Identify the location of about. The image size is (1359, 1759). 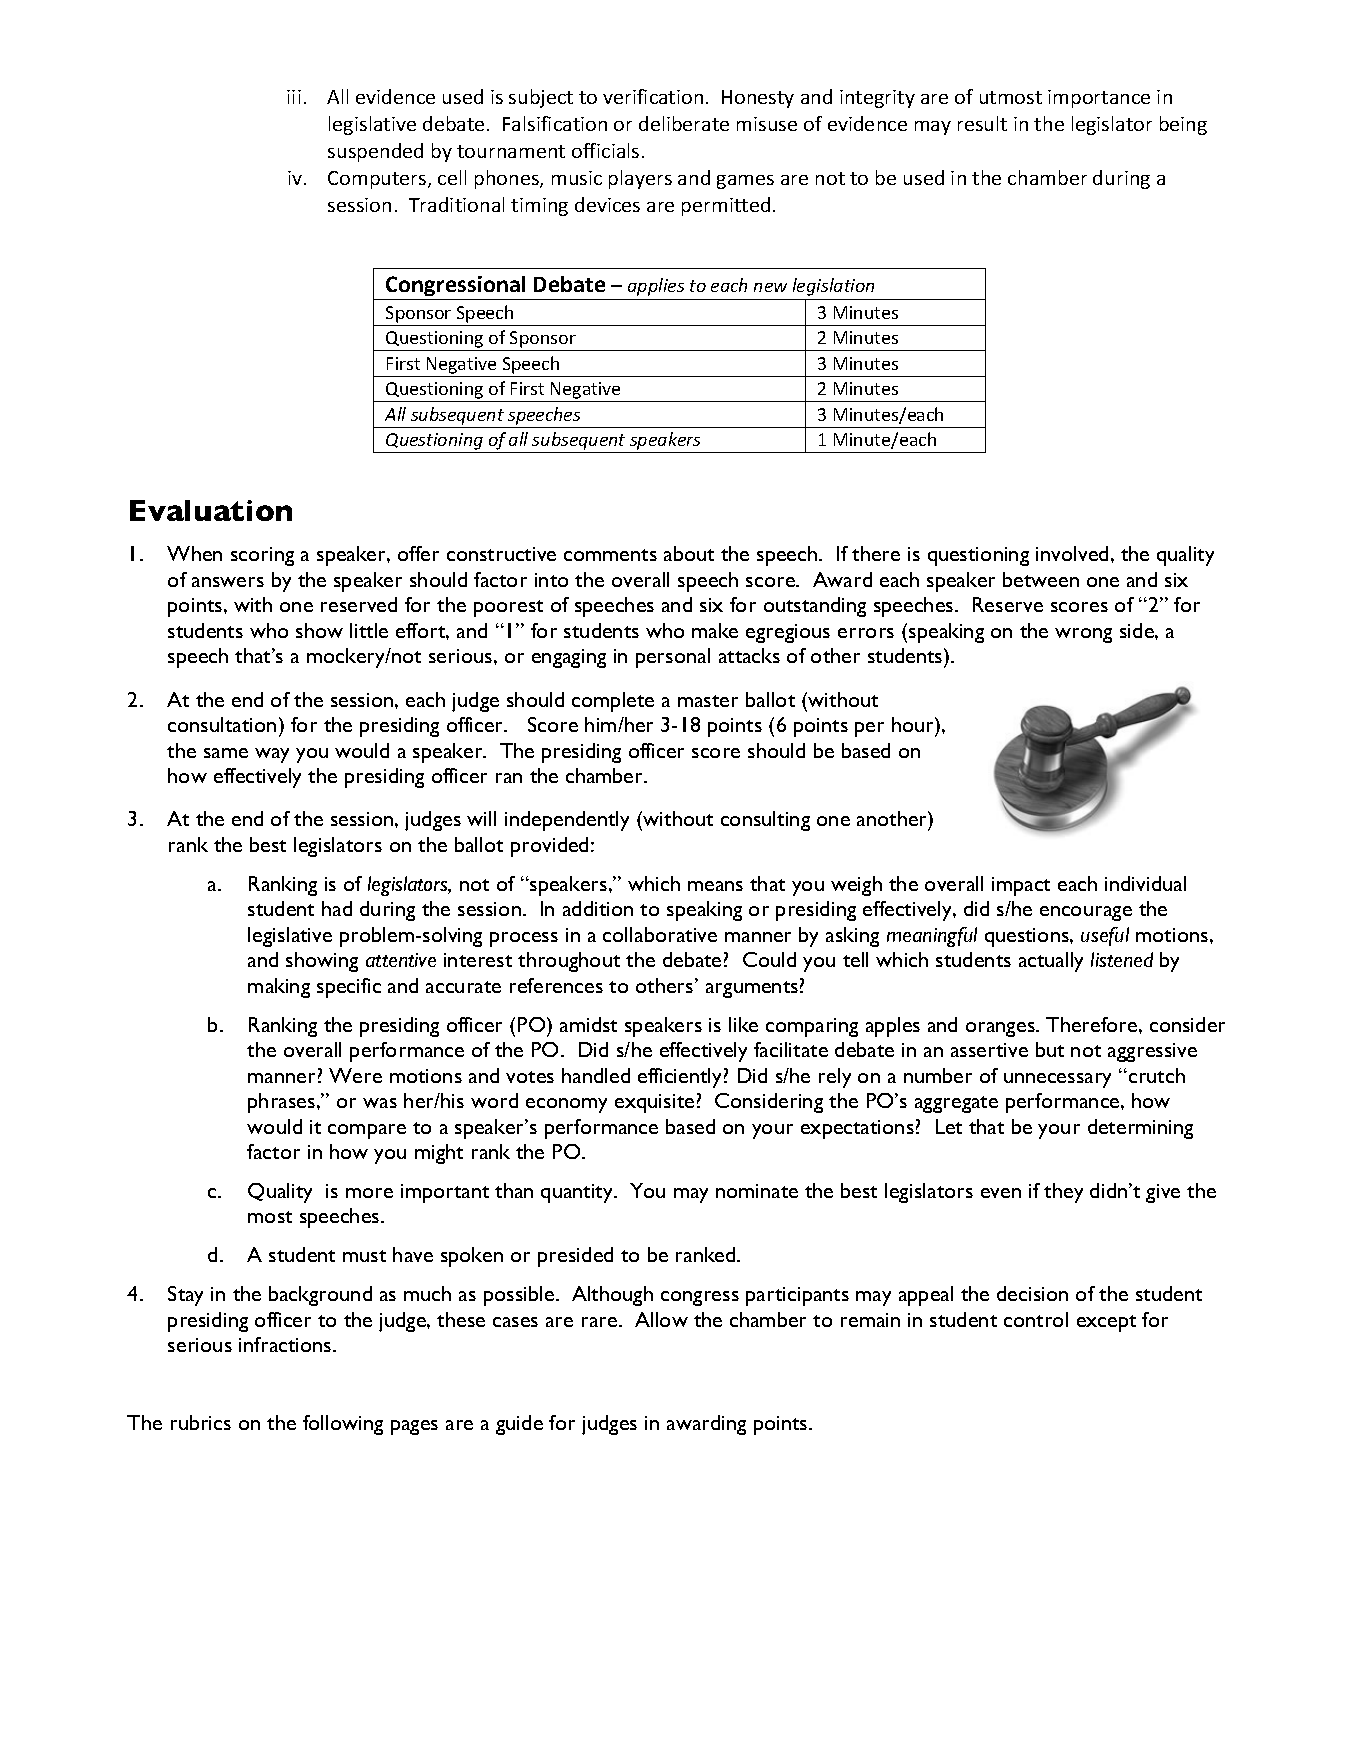
(689, 553).
